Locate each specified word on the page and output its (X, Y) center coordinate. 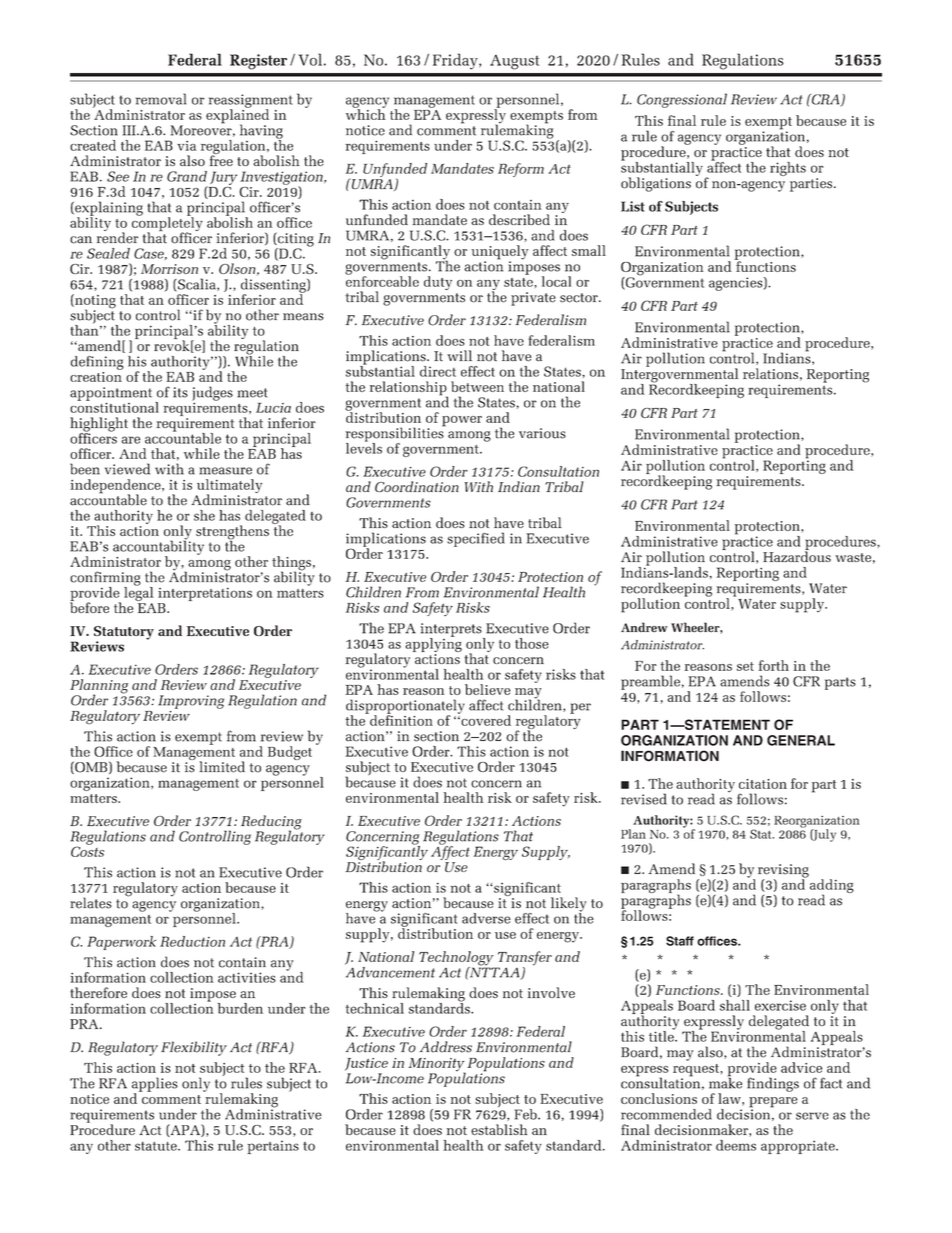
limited (222, 767)
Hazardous (797, 555)
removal (161, 99)
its (180, 392)
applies (155, 1085)
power (462, 421)
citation (763, 784)
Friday (456, 61)
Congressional (682, 100)
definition (400, 719)
